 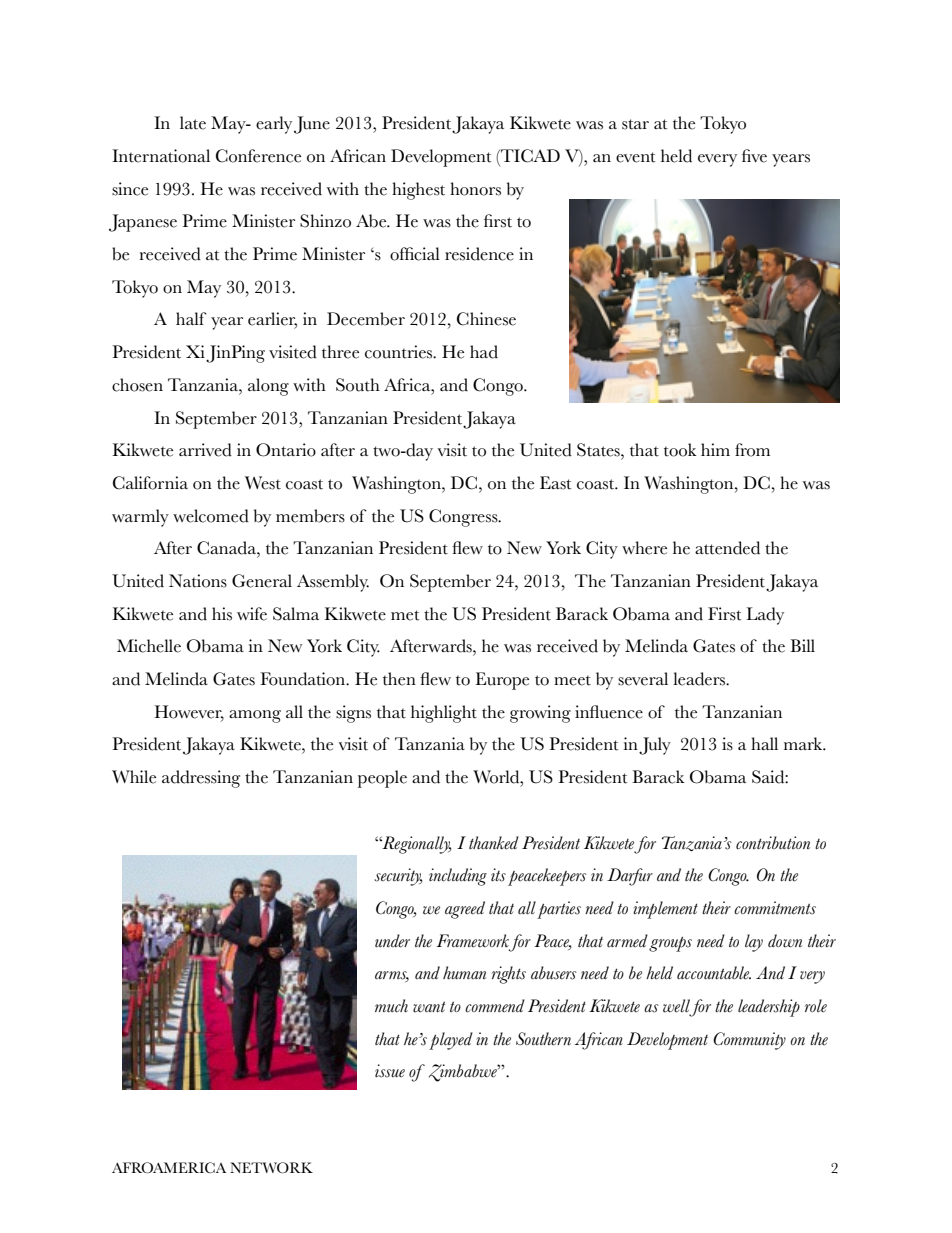 I want to click on issue, so click(x=390, y=1071).
